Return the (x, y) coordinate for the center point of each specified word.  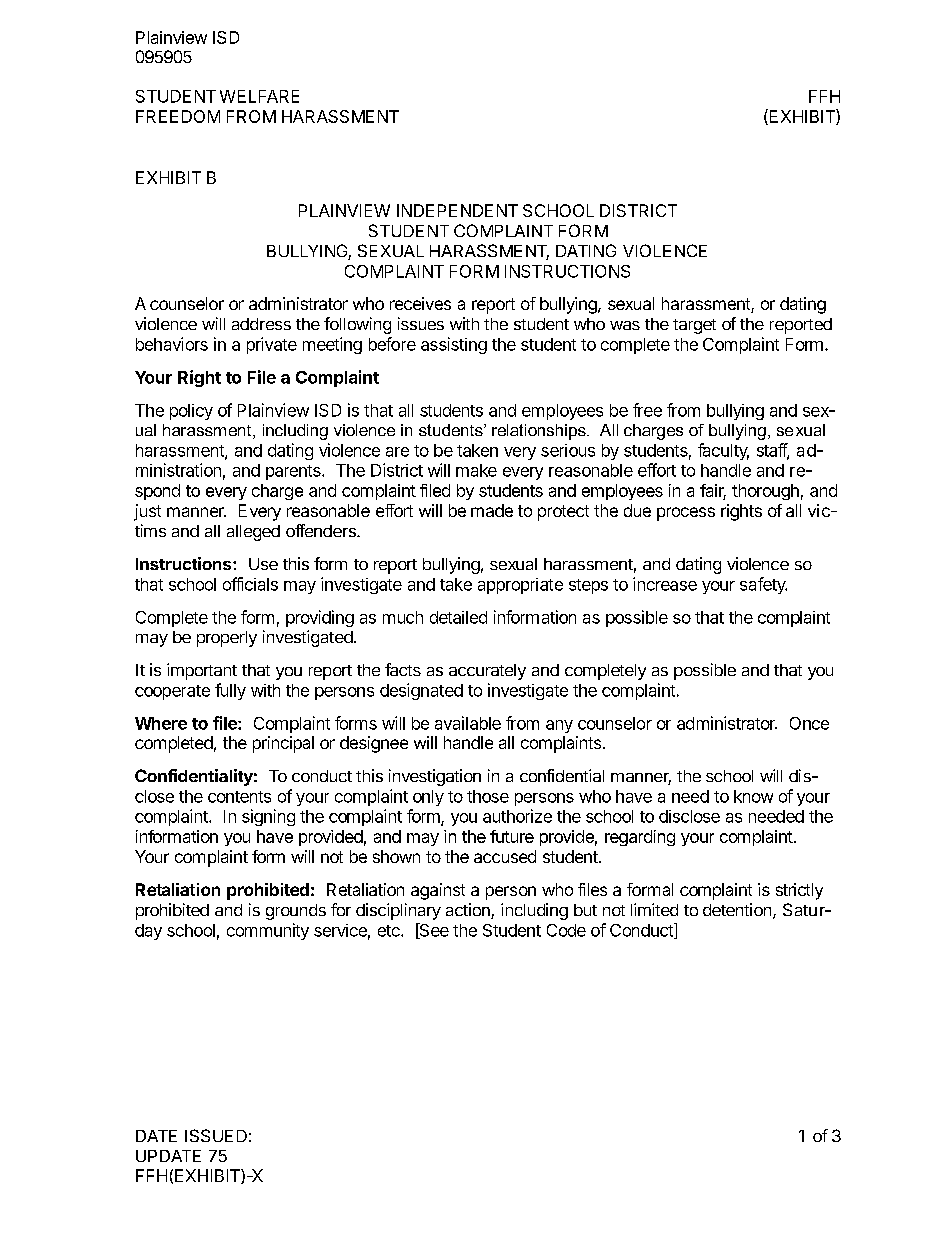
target (694, 326)
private (272, 345)
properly (227, 639)
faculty (723, 451)
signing (268, 817)
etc (390, 931)
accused (505, 856)
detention (737, 909)
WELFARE (259, 96)
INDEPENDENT (457, 210)
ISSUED (216, 1135)
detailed (458, 617)
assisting (454, 345)
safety (763, 585)
